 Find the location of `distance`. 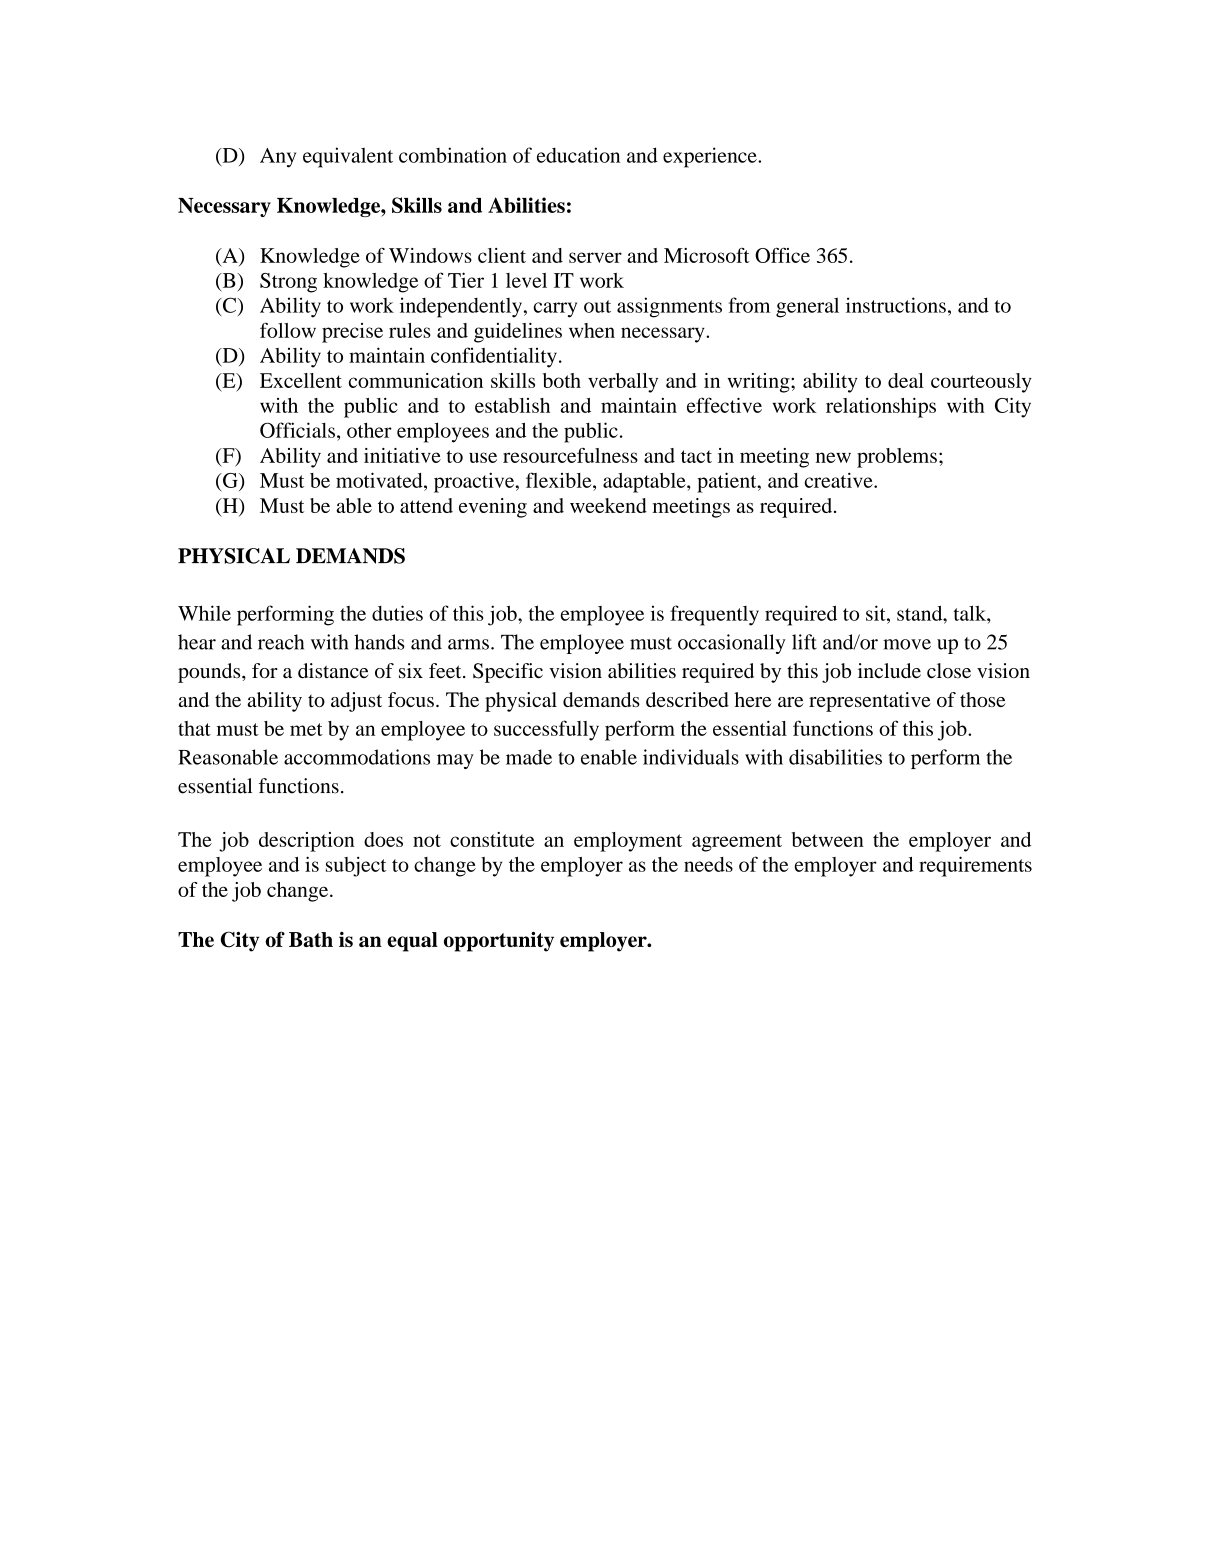

distance is located at coordinates (333, 670).
